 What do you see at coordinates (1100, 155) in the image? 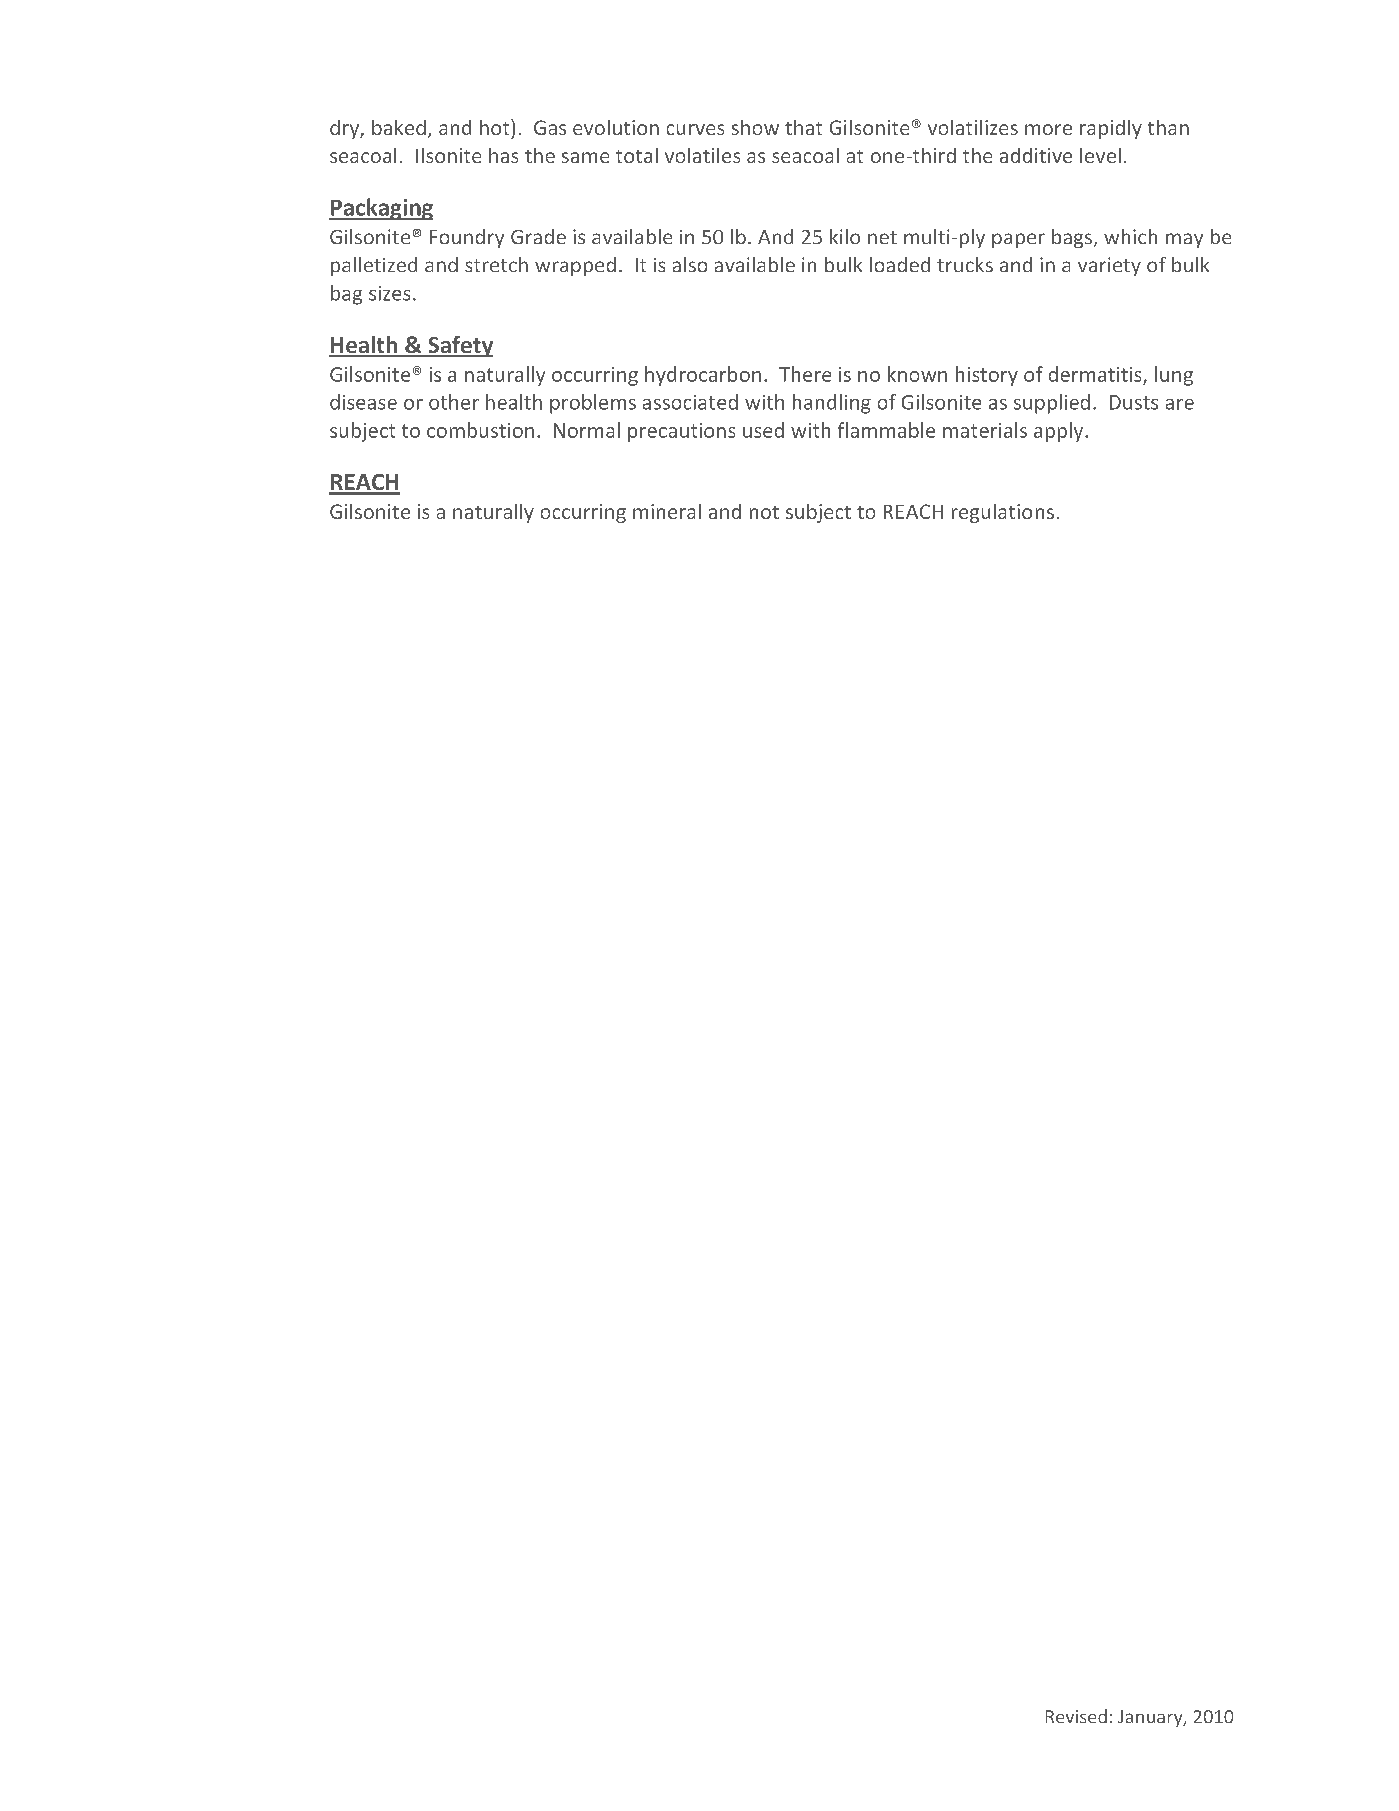
I see `level` at bounding box center [1100, 155].
